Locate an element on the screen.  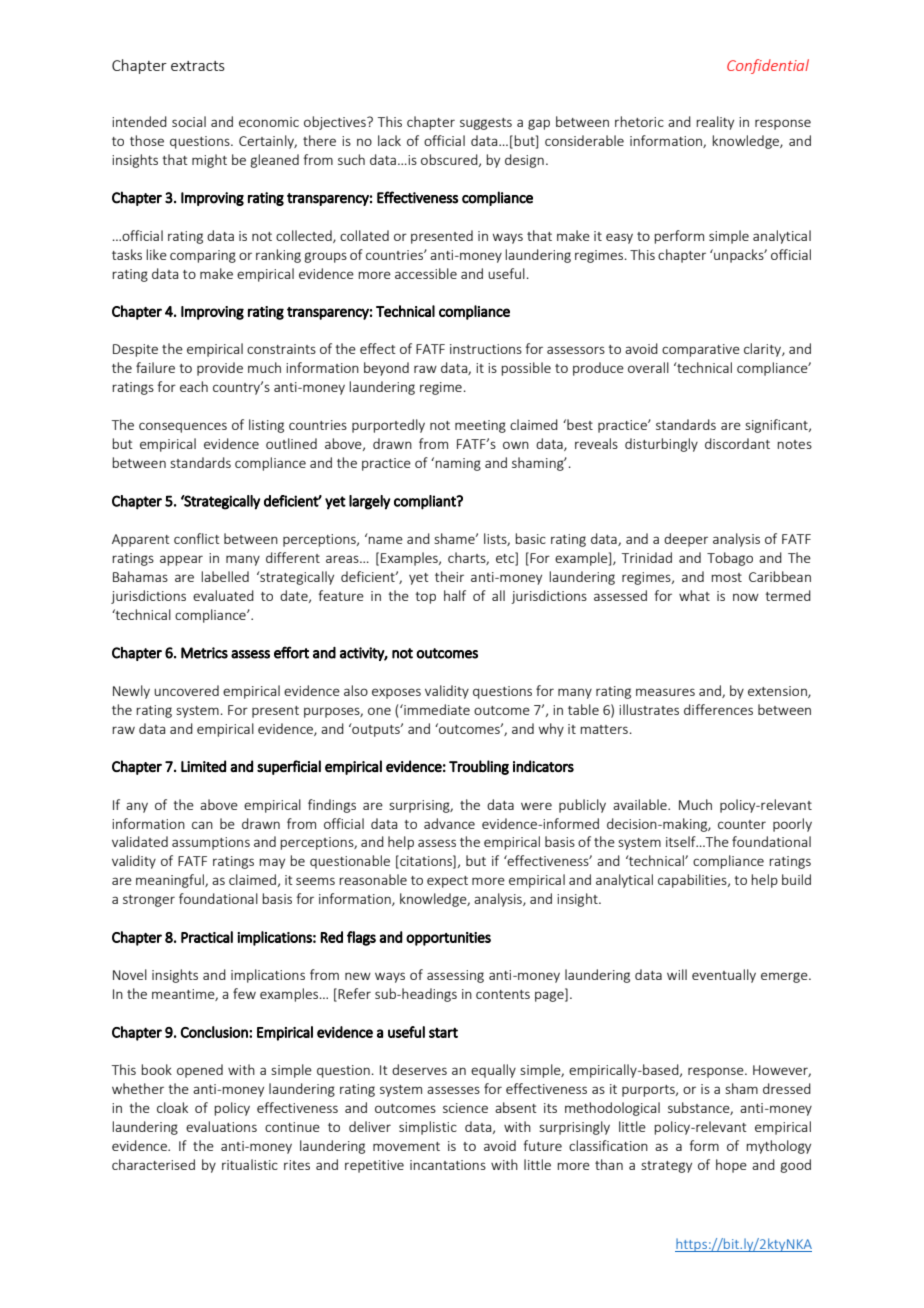
suggests is located at coordinates (486, 124).
